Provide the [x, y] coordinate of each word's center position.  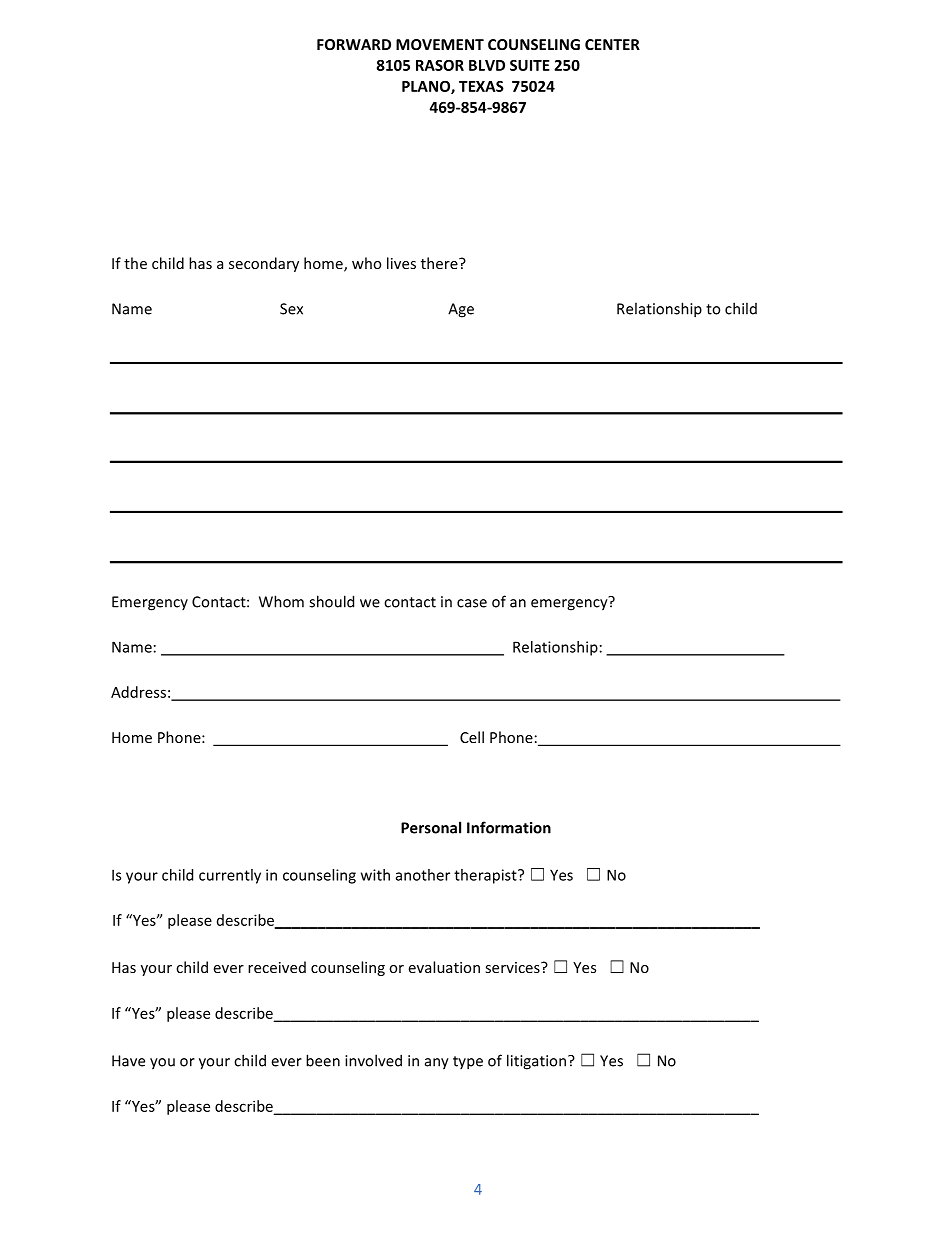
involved [373, 1060]
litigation [536, 1062]
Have [128, 1061]
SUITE [530, 65]
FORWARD [354, 44]
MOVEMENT [440, 44]
